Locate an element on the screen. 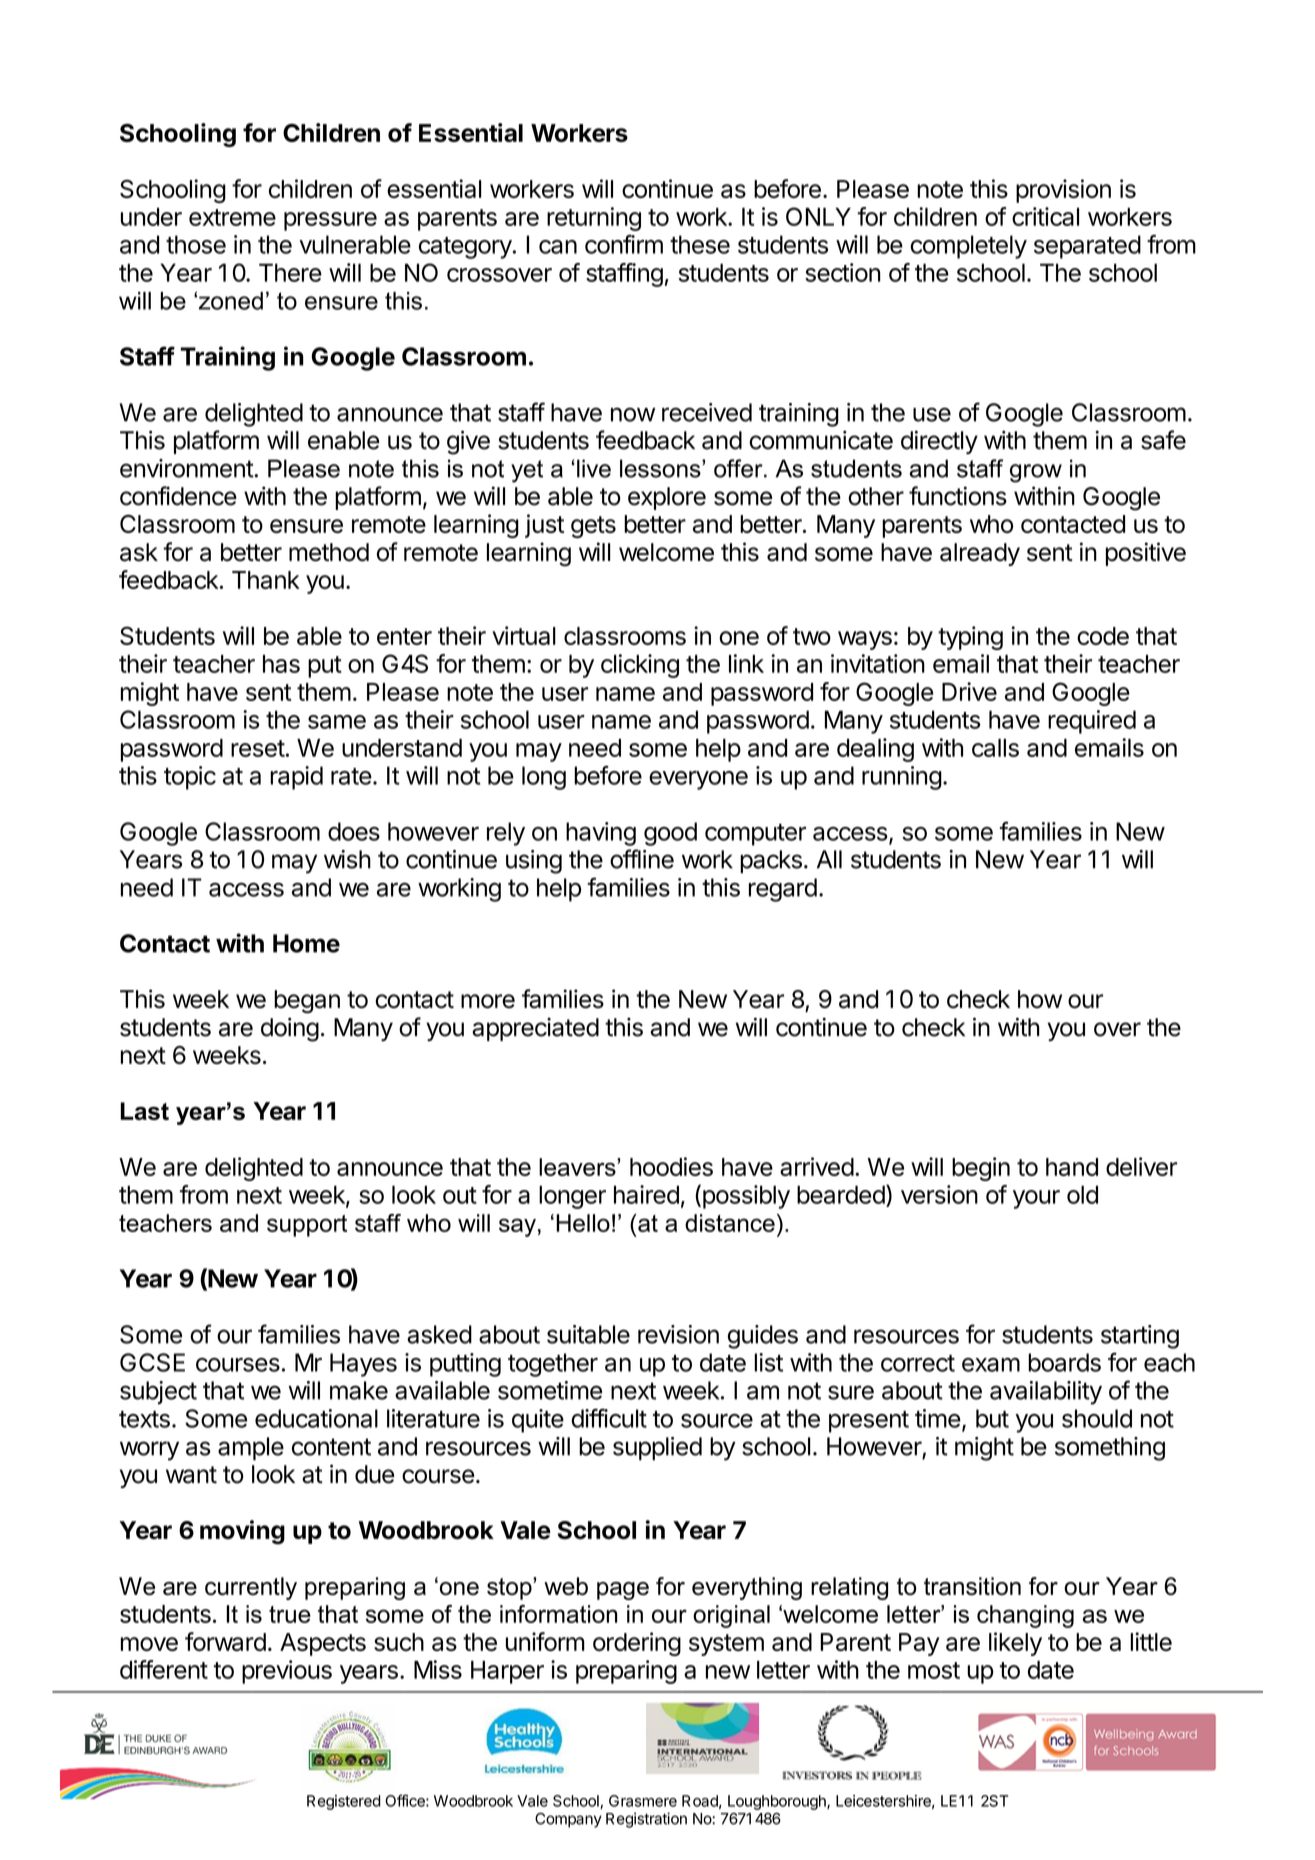 This screenshot has height=1860, width=1315. confirm is located at coordinates (624, 244).
